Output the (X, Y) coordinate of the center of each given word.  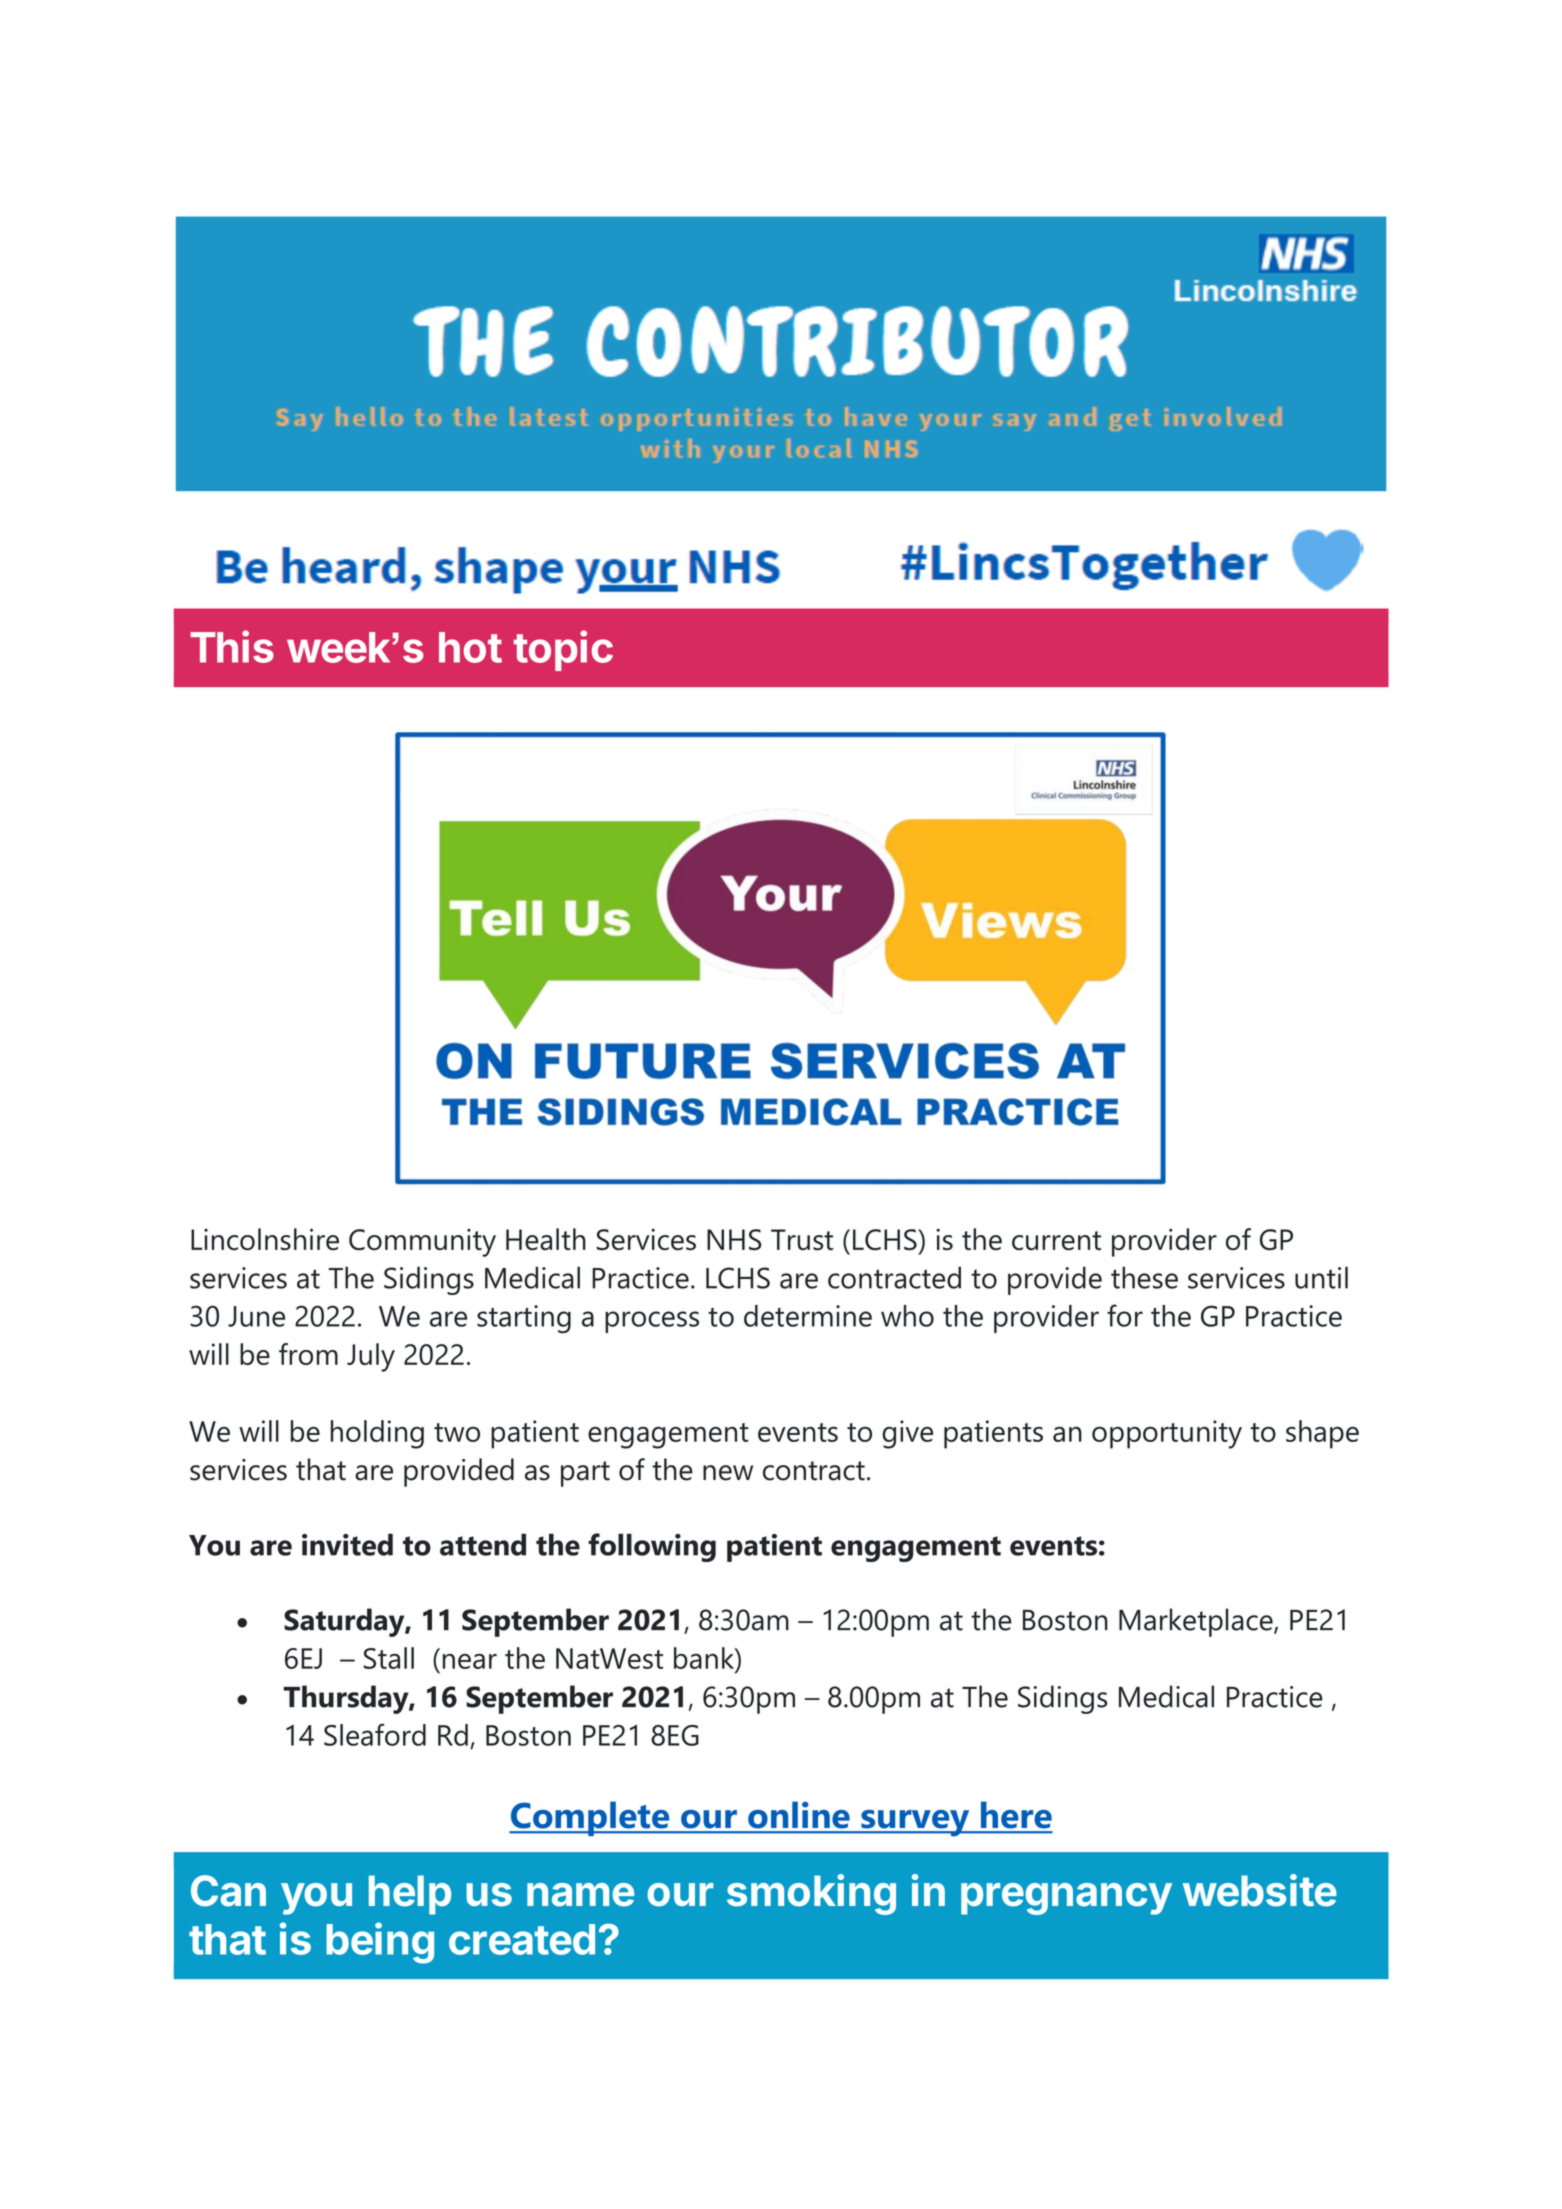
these (1144, 1277)
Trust (802, 1240)
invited (347, 1544)
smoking (811, 1894)
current (1056, 1240)
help (410, 1895)
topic (563, 650)
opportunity (1167, 1434)
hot (470, 647)
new (728, 1473)
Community (422, 1242)
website (1260, 1890)
